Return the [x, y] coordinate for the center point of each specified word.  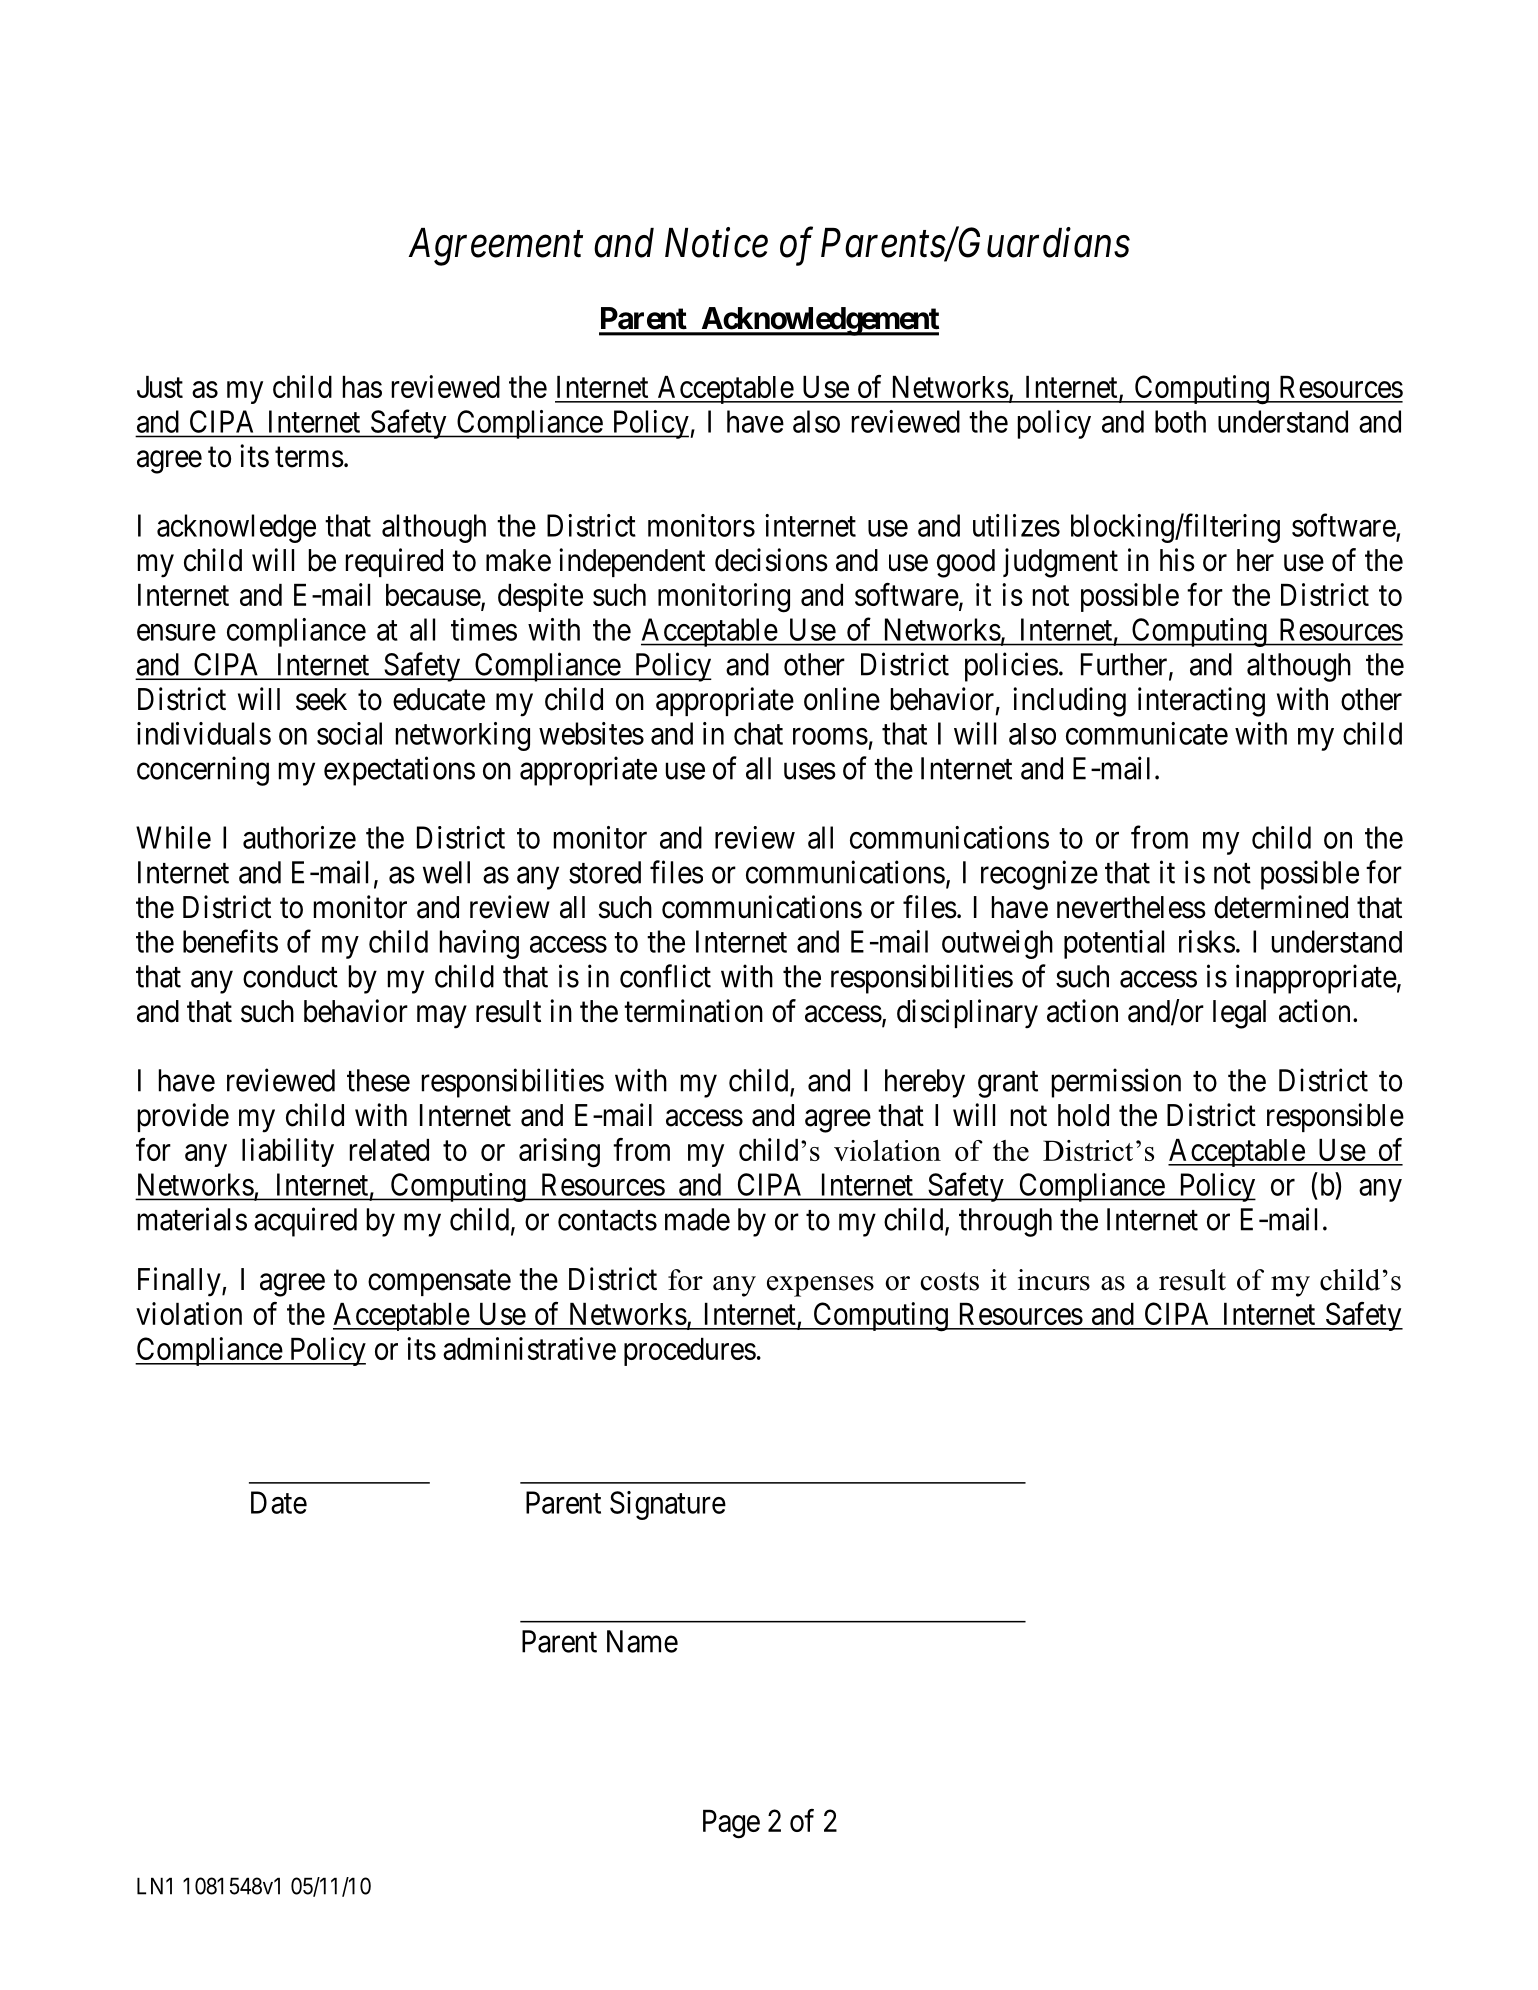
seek [321, 699]
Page [731, 1824]
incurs [1054, 1280]
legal [1239, 1014]
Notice [716, 243]
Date [279, 1502]
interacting [1201, 702]
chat [758, 733]
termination [693, 1011]
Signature [668, 1505]
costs [949, 1281]
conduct [290, 976]
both [1180, 421]
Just [160, 387]
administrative [529, 1348]
